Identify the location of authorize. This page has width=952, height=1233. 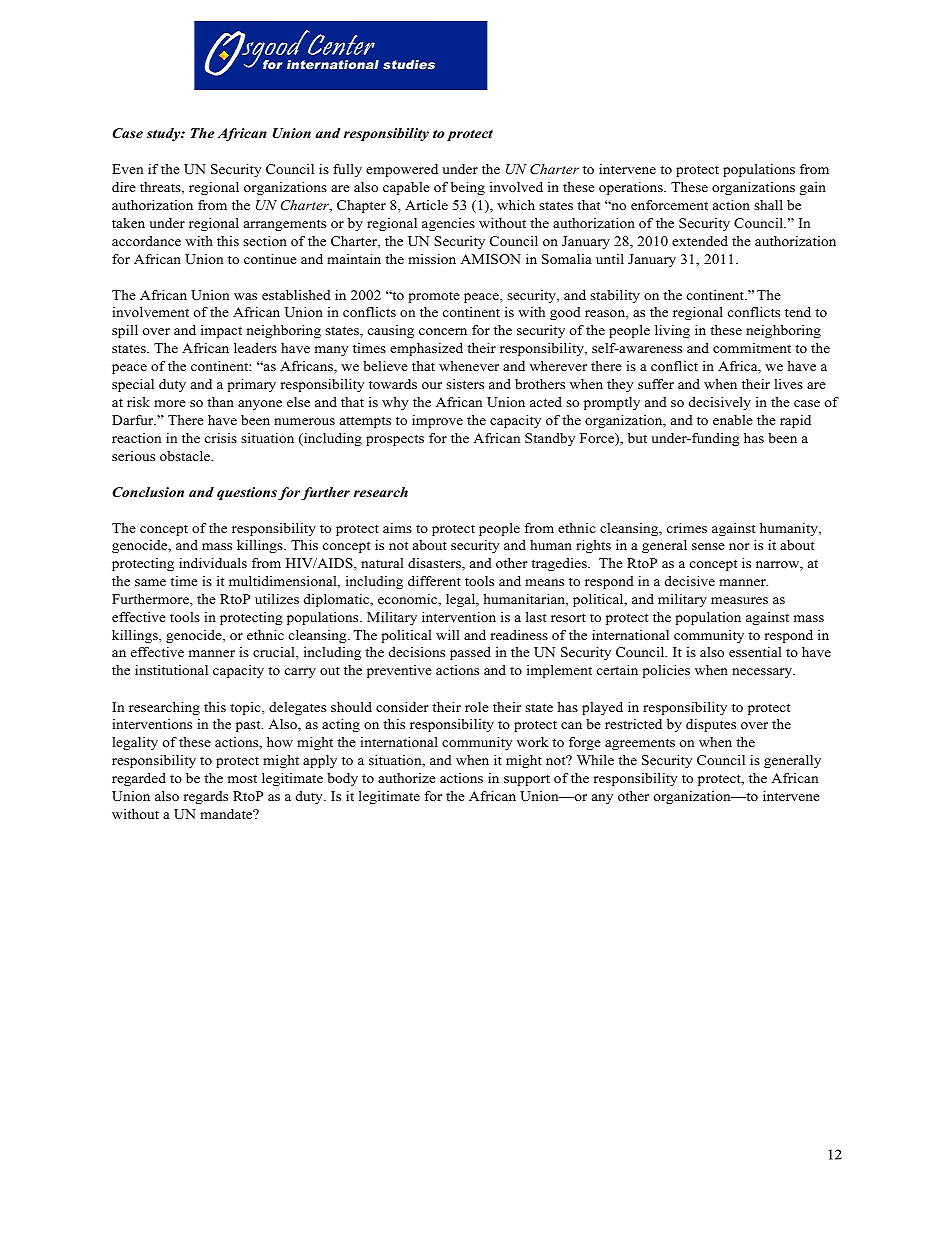
(407, 778).
